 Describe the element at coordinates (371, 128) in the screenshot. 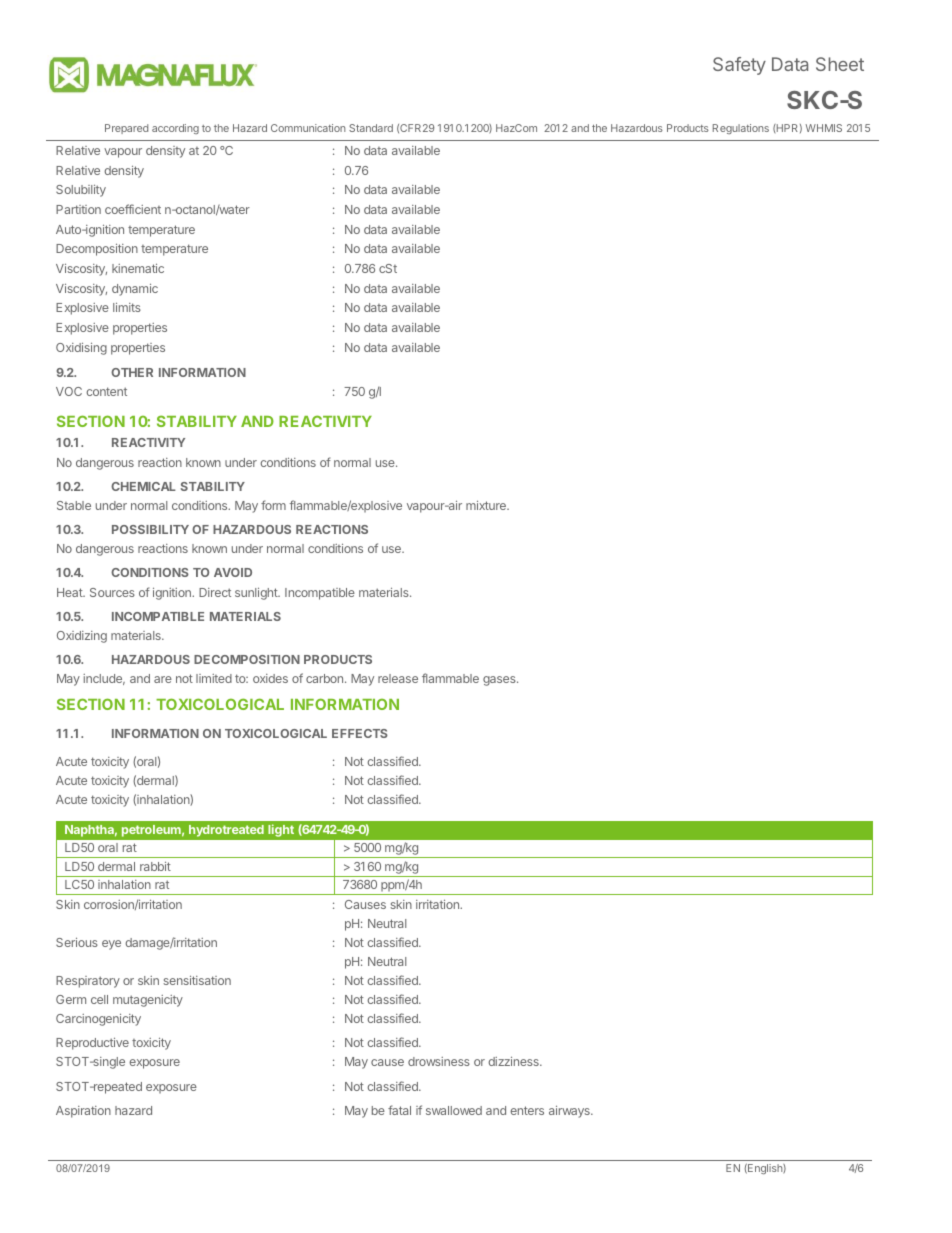

I see `Standard` at that location.
